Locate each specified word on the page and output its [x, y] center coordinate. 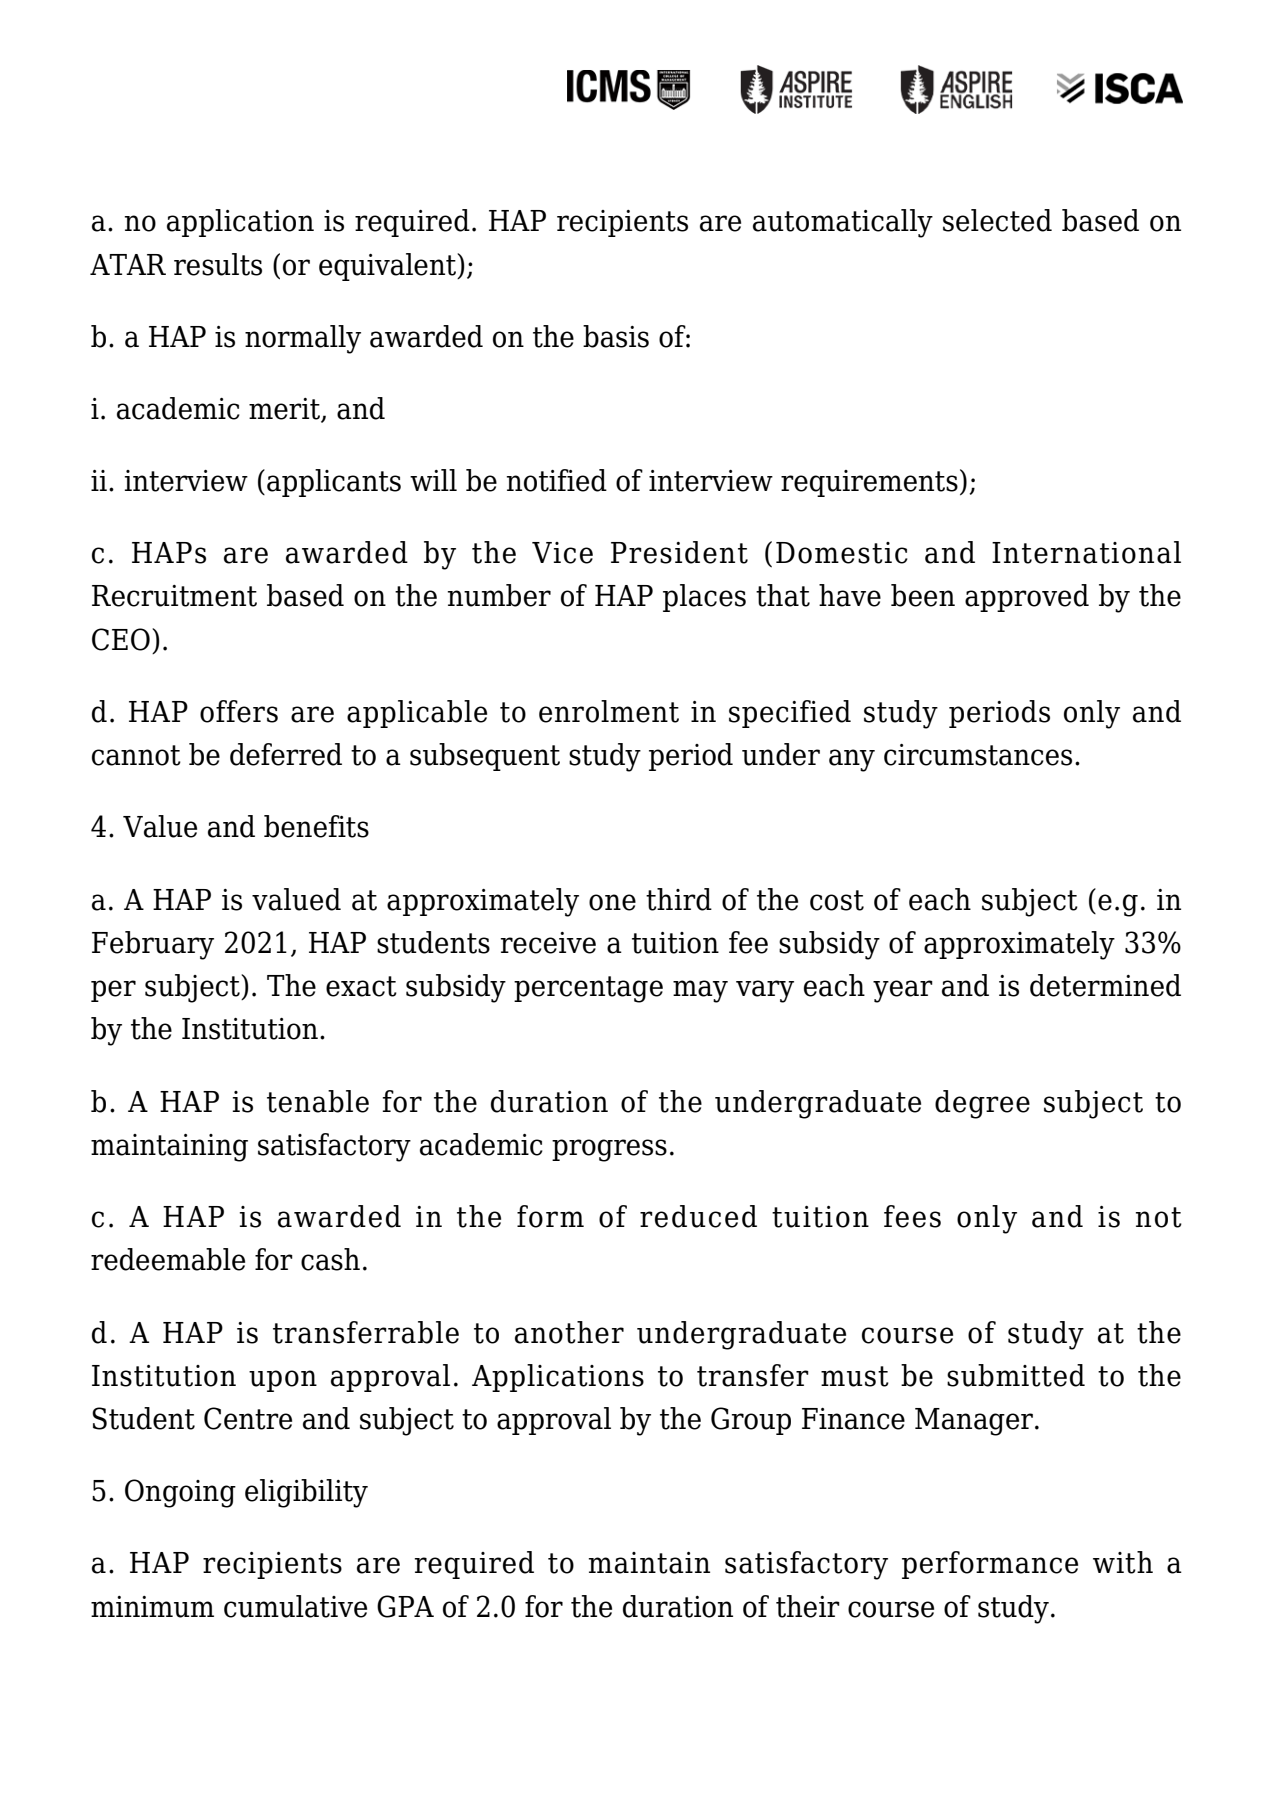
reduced [698, 1216]
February [153, 945]
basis [616, 336]
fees [912, 1216]
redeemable [168, 1259]
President [679, 552]
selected [997, 220]
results [218, 264]
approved [1027, 598]
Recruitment [174, 596]
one [612, 902]
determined [1105, 985]
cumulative [295, 1606]
